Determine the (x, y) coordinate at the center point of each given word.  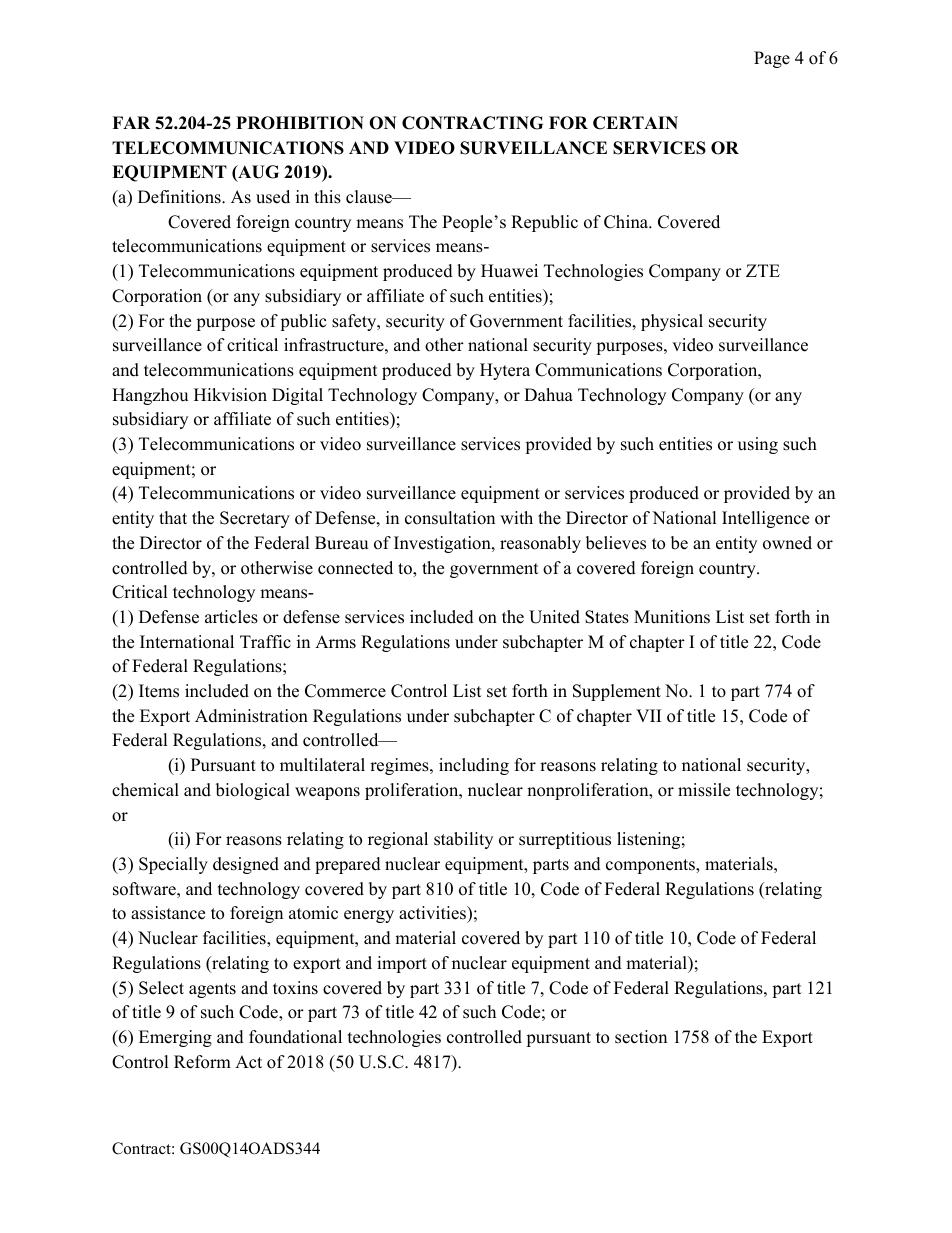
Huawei (509, 271)
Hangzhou (150, 396)
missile (704, 790)
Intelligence (765, 519)
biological (253, 791)
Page (772, 59)
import (402, 964)
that (173, 517)
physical (672, 322)
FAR (131, 122)
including (474, 766)
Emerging (175, 1038)
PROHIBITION (300, 123)
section (641, 1037)
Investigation (443, 544)
